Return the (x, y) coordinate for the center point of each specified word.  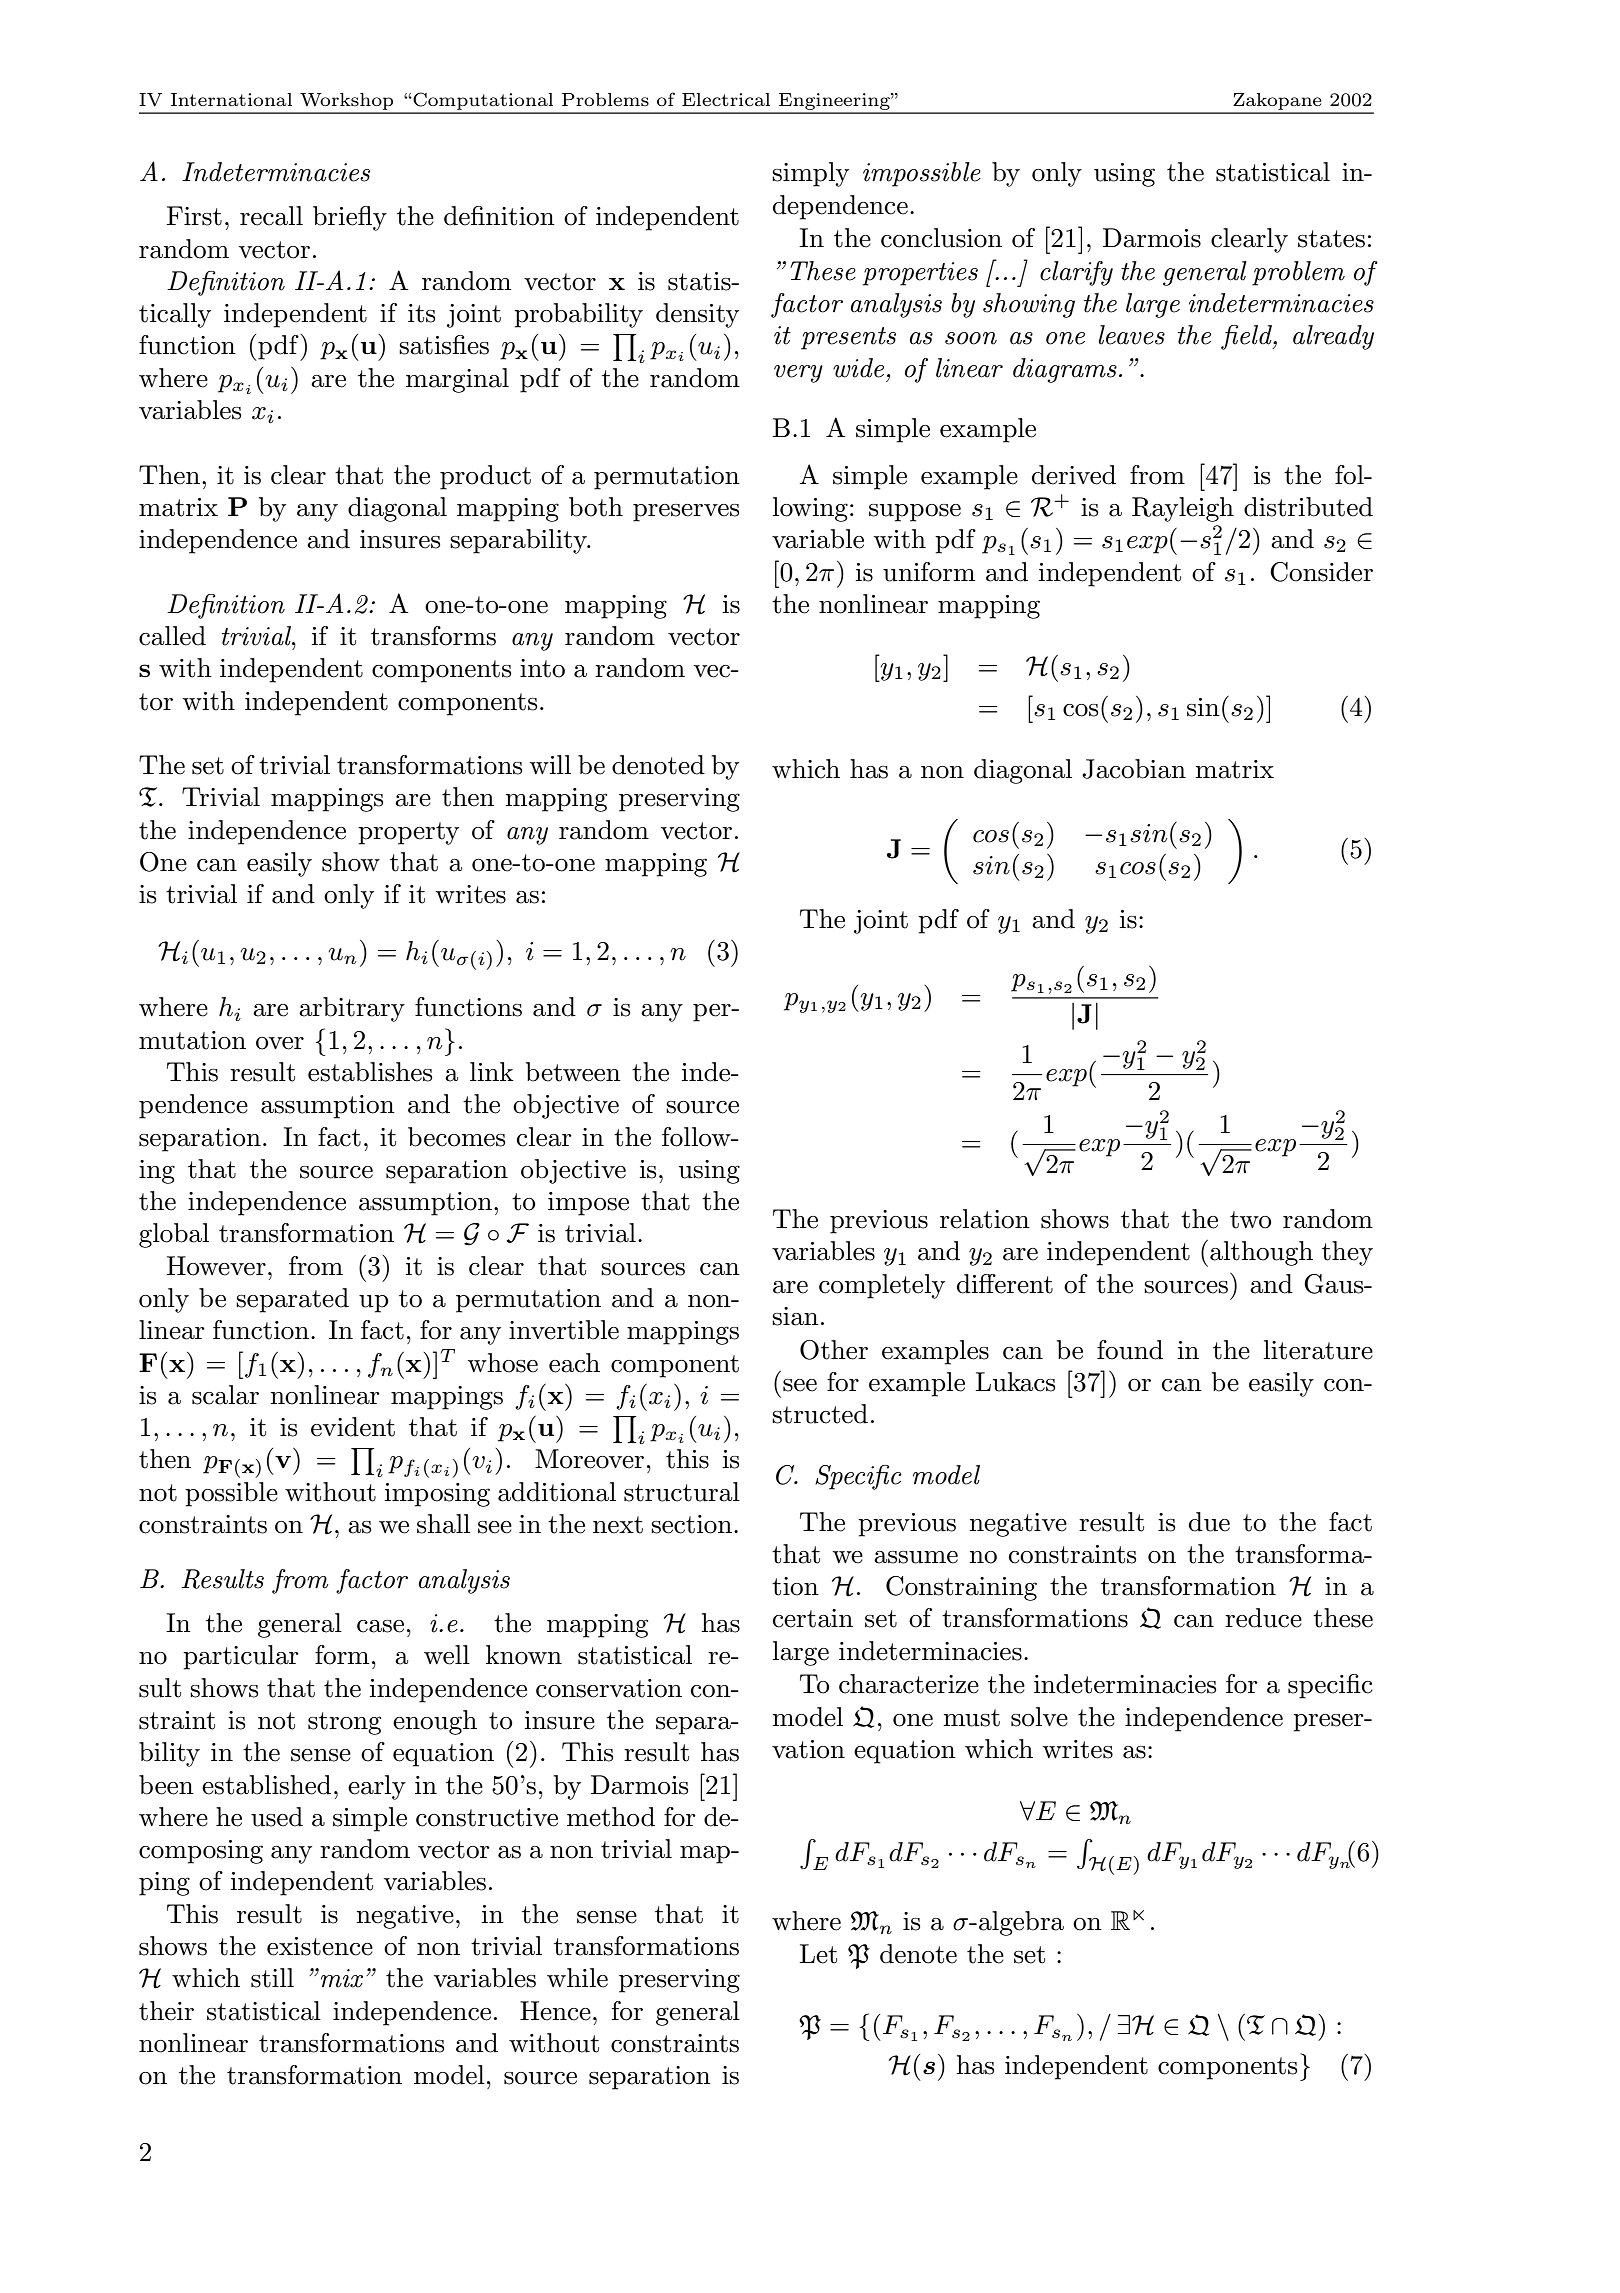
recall (271, 216)
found (1130, 1350)
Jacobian (1134, 769)
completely (882, 1286)
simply (810, 174)
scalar (225, 1395)
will (550, 764)
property (408, 833)
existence (320, 1946)
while (577, 1978)
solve (1039, 1717)
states (1331, 239)
